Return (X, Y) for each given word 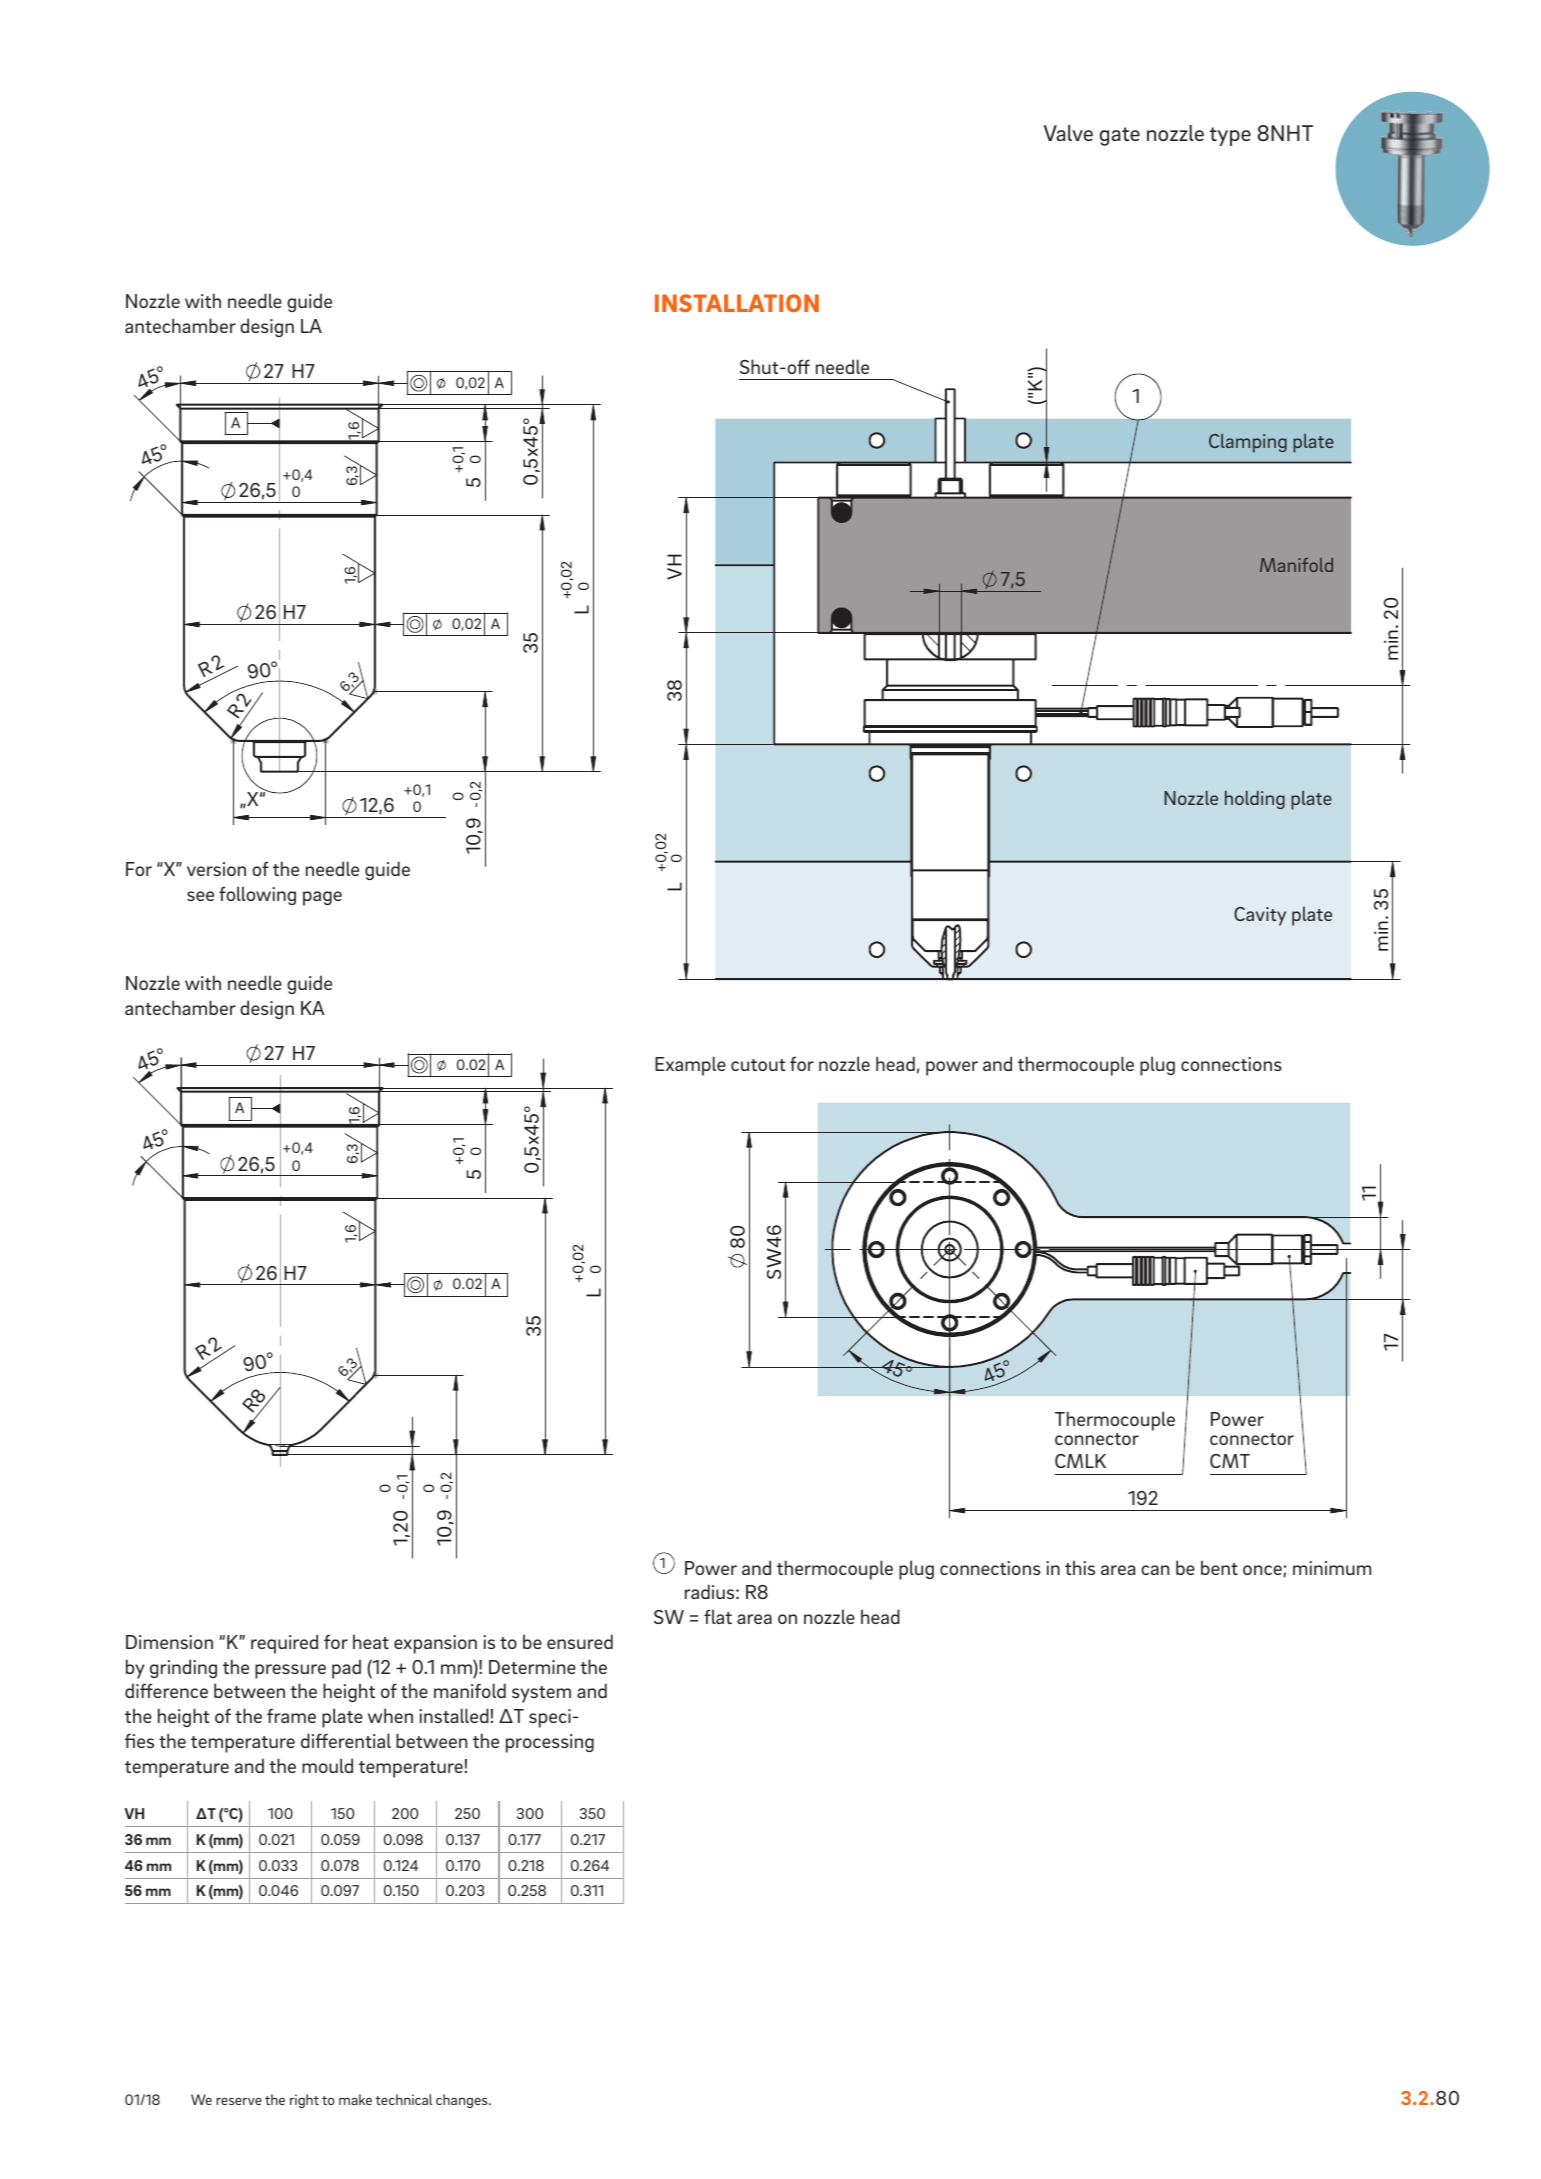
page (322, 898)
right (304, 2101)
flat (718, 1616)
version (216, 869)
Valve (1068, 133)
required (284, 1644)
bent (1219, 1567)
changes (463, 2101)
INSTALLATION (737, 303)
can (1155, 1570)
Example (690, 1066)
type (1230, 136)
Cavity (1260, 916)
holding (1255, 799)
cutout (758, 1065)
